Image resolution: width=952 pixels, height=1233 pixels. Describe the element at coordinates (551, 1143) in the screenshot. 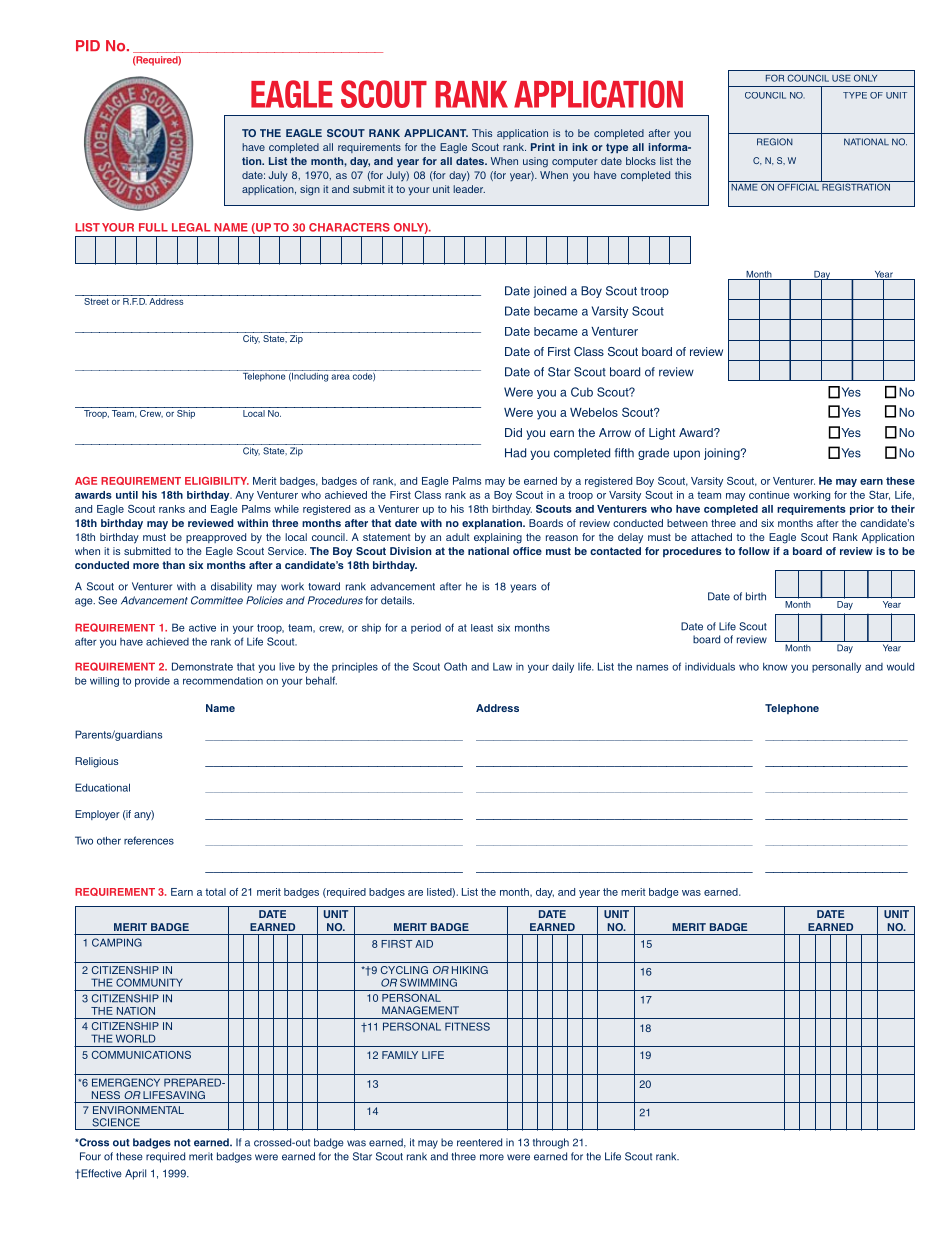

I see `through` at that location.
